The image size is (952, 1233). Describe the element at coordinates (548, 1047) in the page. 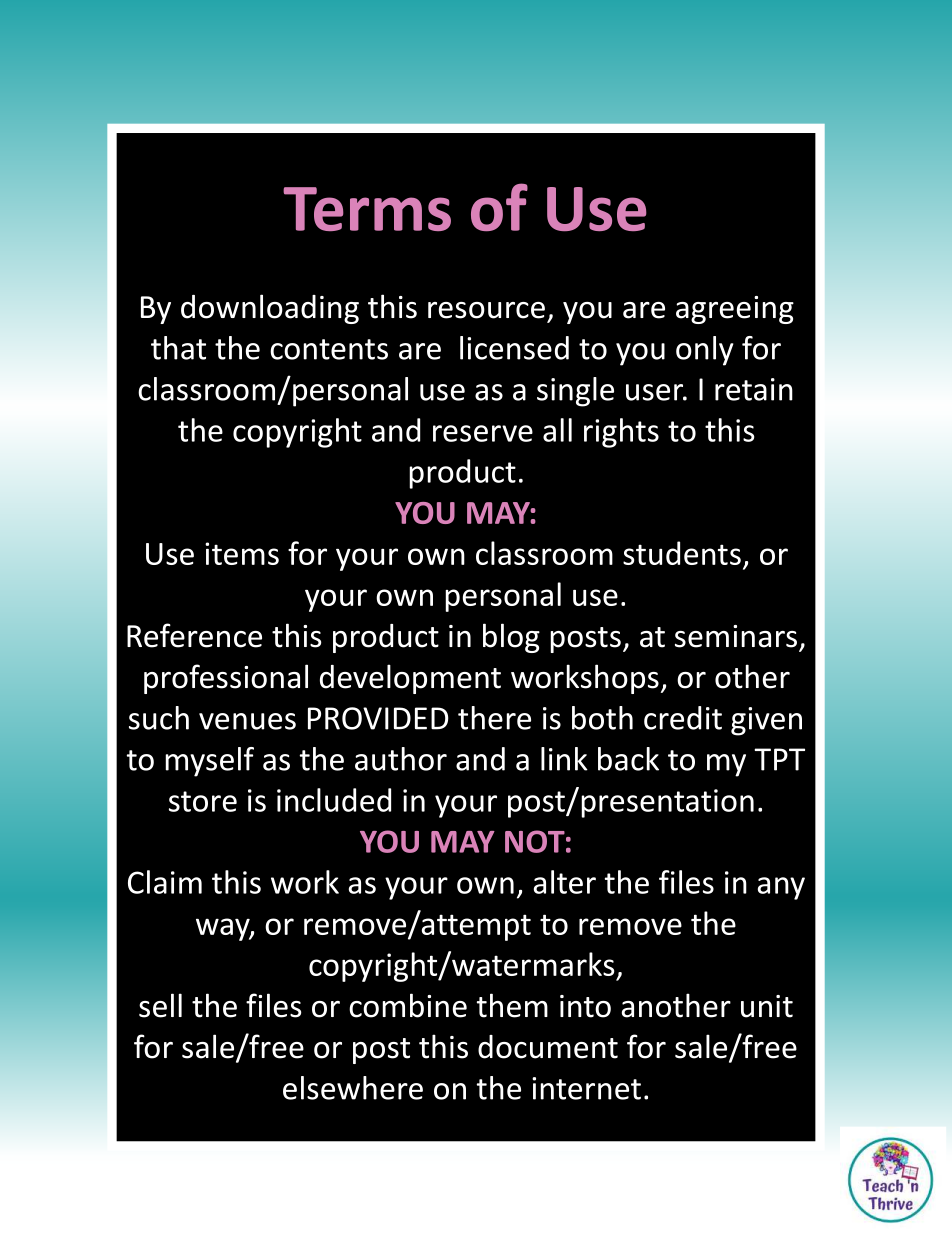

I see `document` at that location.
